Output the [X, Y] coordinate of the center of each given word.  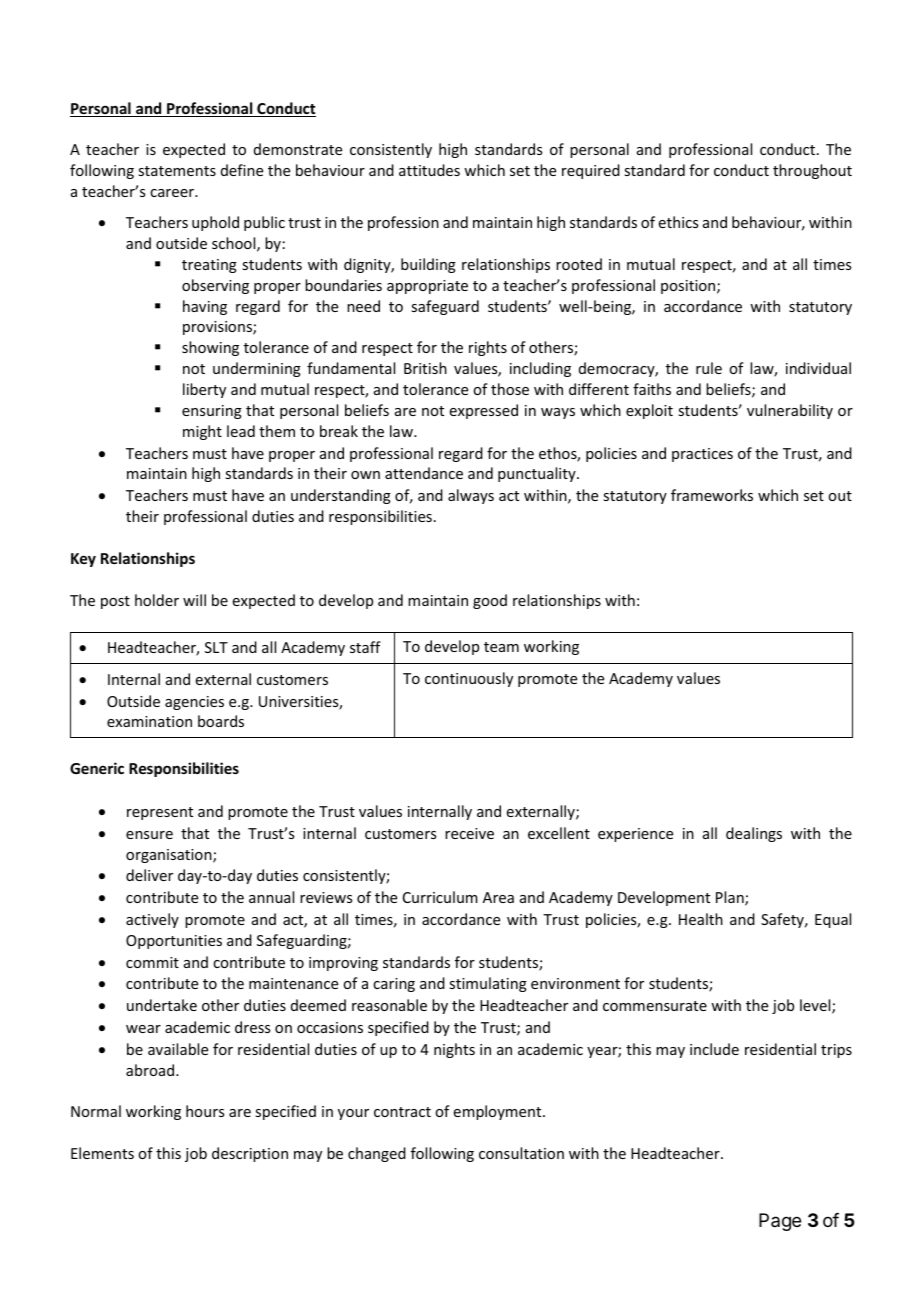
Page [780, 1222]
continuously [469, 679]
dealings [754, 834]
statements [177, 171]
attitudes [429, 170]
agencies [194, 703]
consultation [521, 1153]
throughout [812, 171]
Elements [102, 1153]
